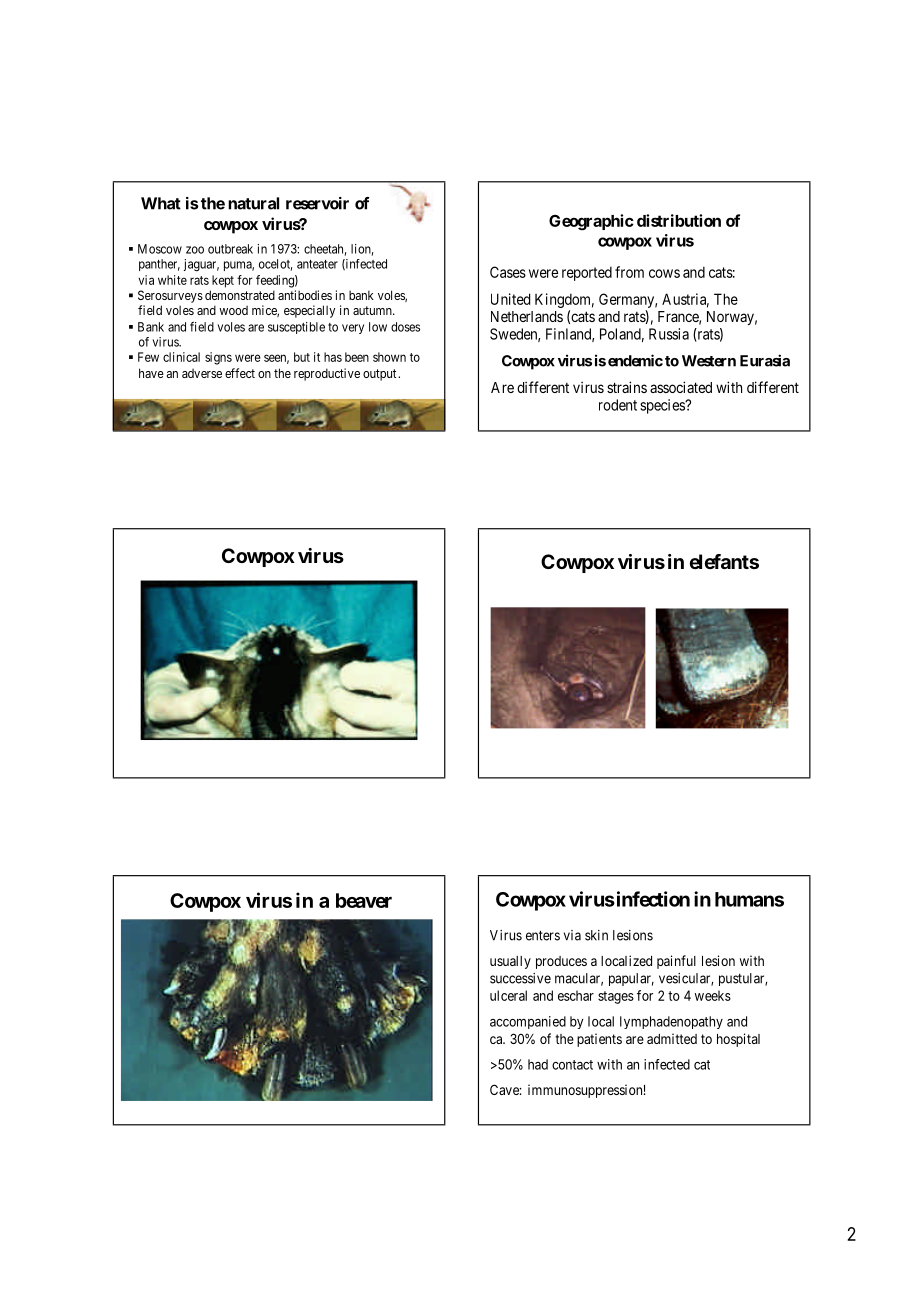 The image size is (924, 1307). I want to click on shown, so click(389, 357).
